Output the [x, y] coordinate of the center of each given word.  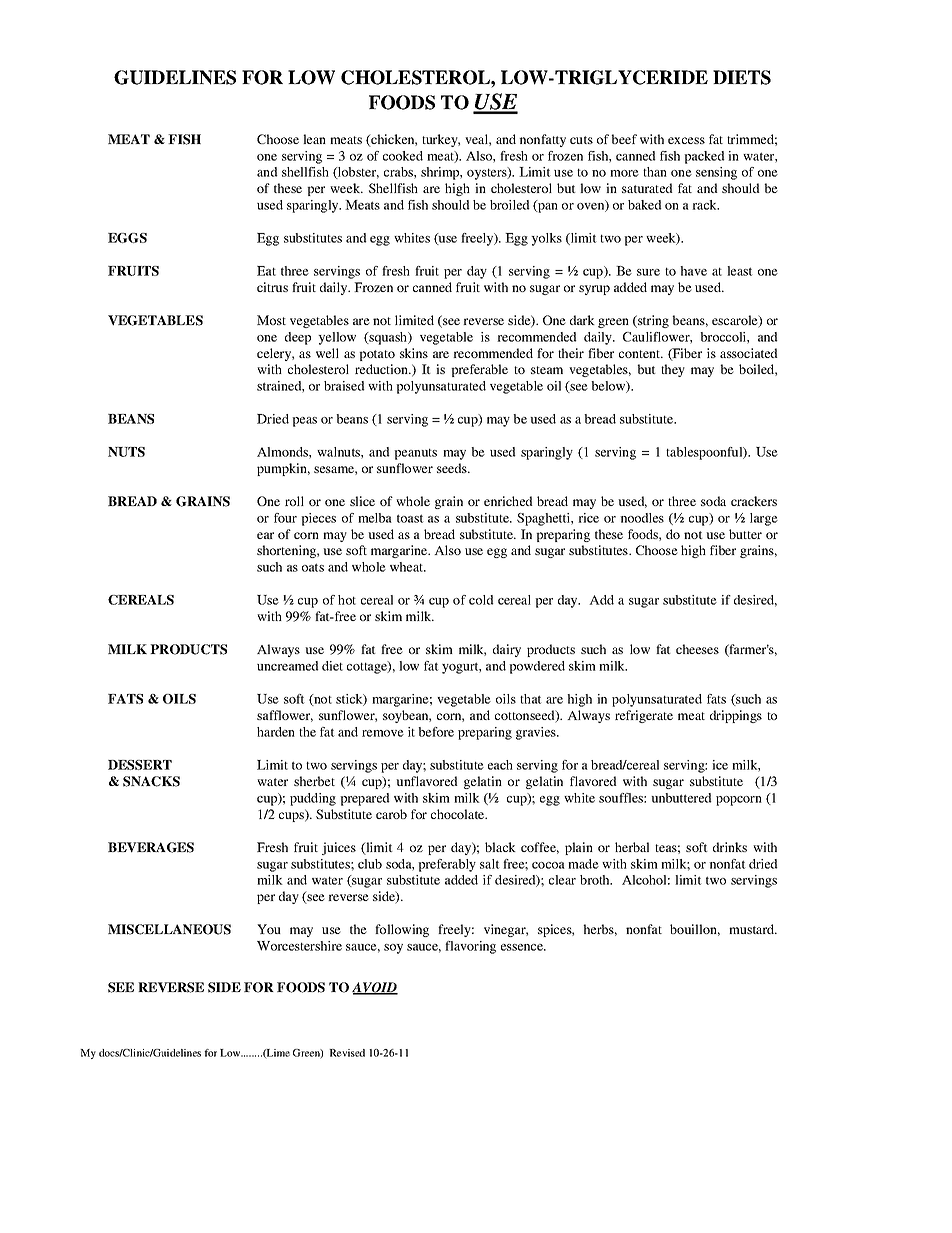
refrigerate [644, 716]
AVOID [375, 988]
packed [704, 157]
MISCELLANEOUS [169, 929]
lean [314, 139]
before [436, 732]
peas [304, 422]
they [673, 370]
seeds [453, 468]
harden [276, 732]
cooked [403, 156]
